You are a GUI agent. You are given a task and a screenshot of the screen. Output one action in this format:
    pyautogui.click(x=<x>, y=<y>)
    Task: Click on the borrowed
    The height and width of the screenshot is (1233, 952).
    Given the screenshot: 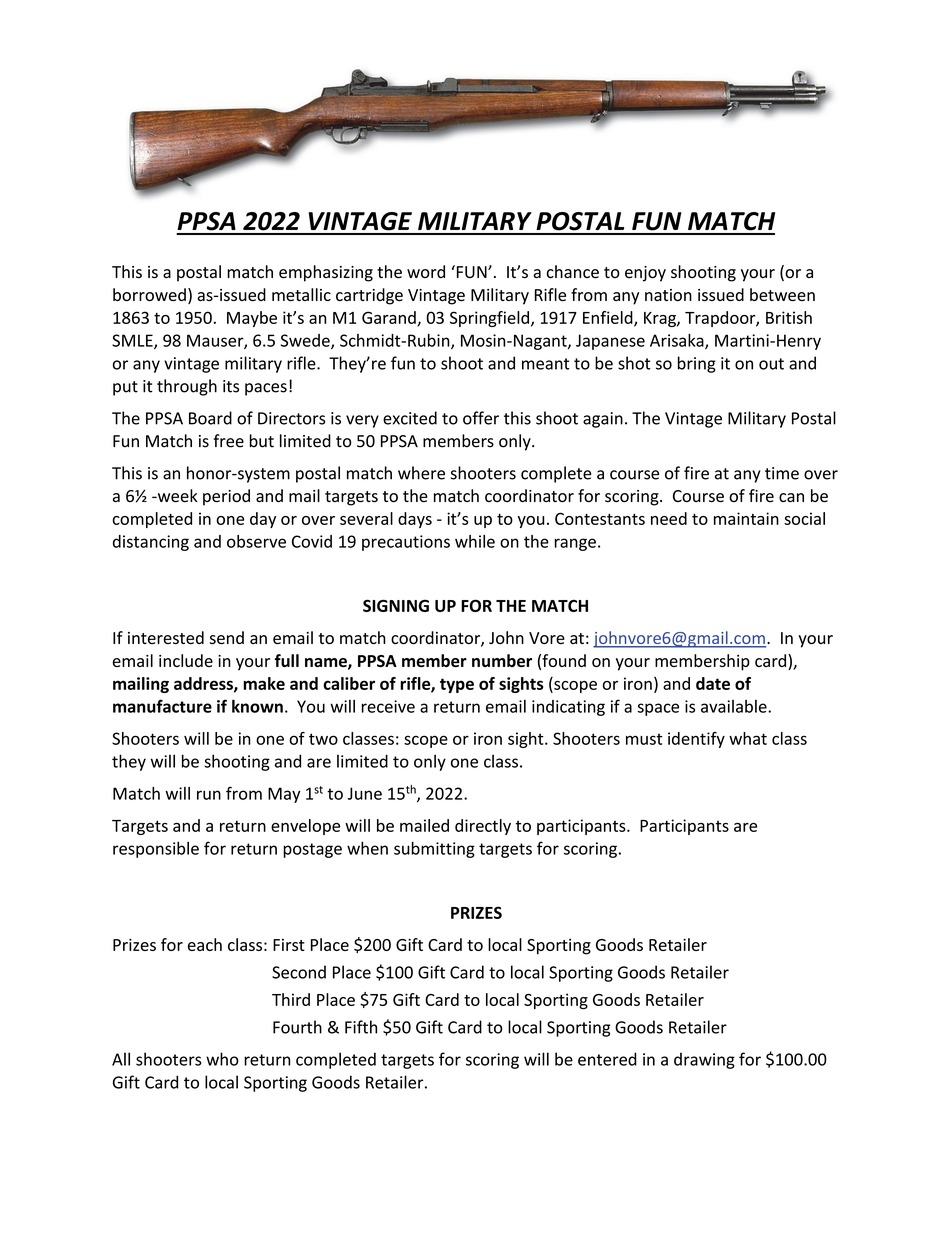 What is the action you would take?
    pyautogui.click(x=149, y=294)
